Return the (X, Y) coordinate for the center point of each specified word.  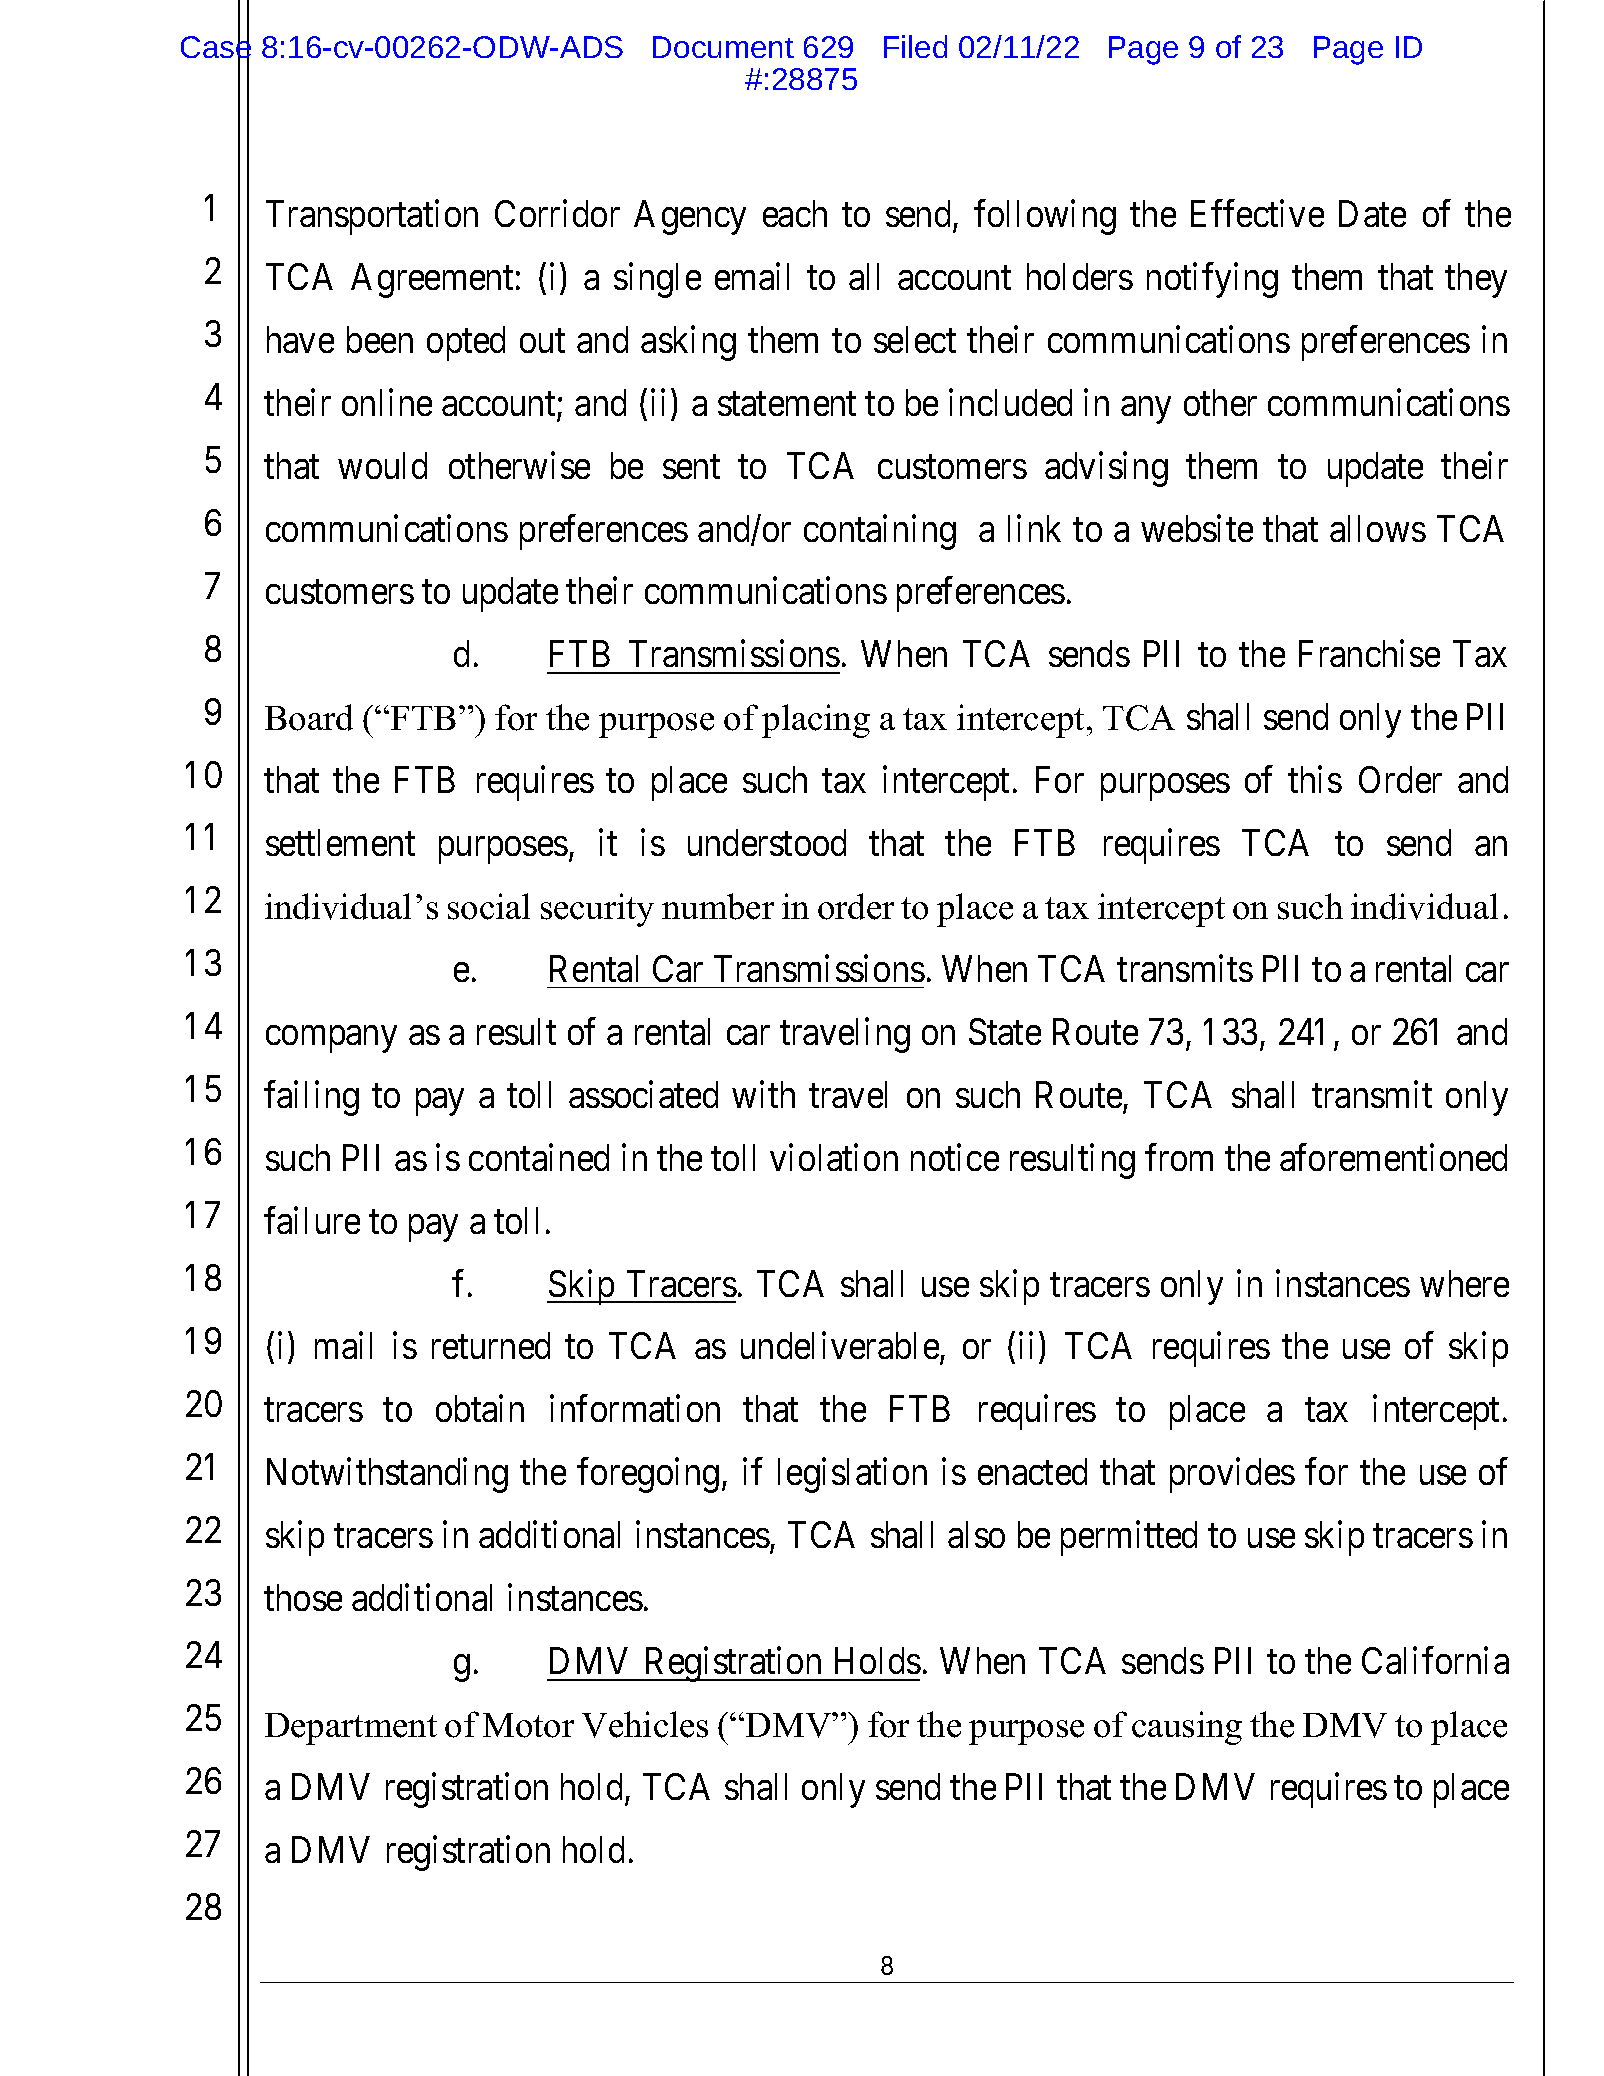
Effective (1257, 213)
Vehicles (645, 1724)
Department (351, 1729)
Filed (915, 46)
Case (216, 48)
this (1315, 779)
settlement (340, 842)
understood (767, 842)
